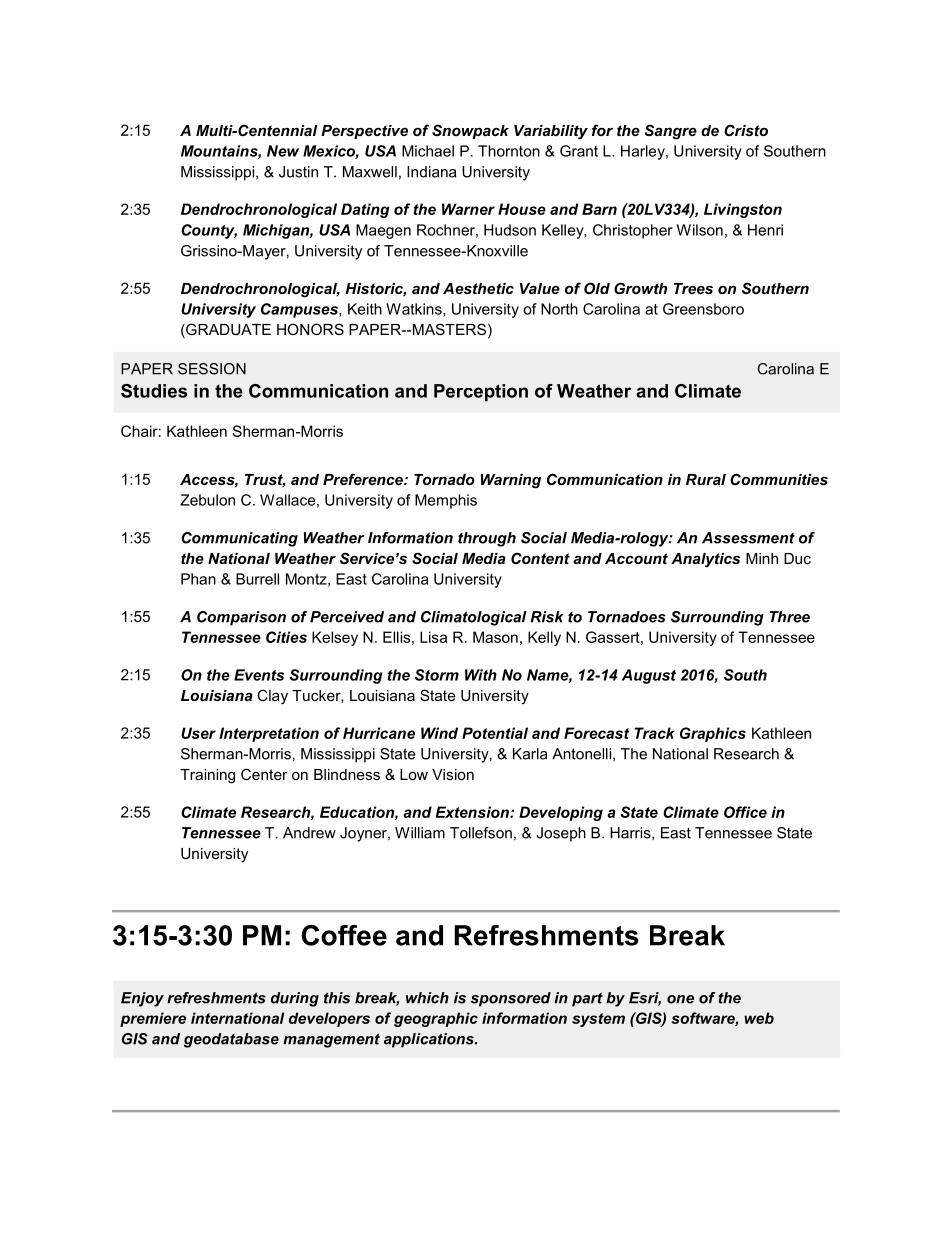 Image resolution: width=952 pixels, height=1233 pixels. Describe the element at coordinates (153, 1019) in the page. I see `premiere` at that location.
